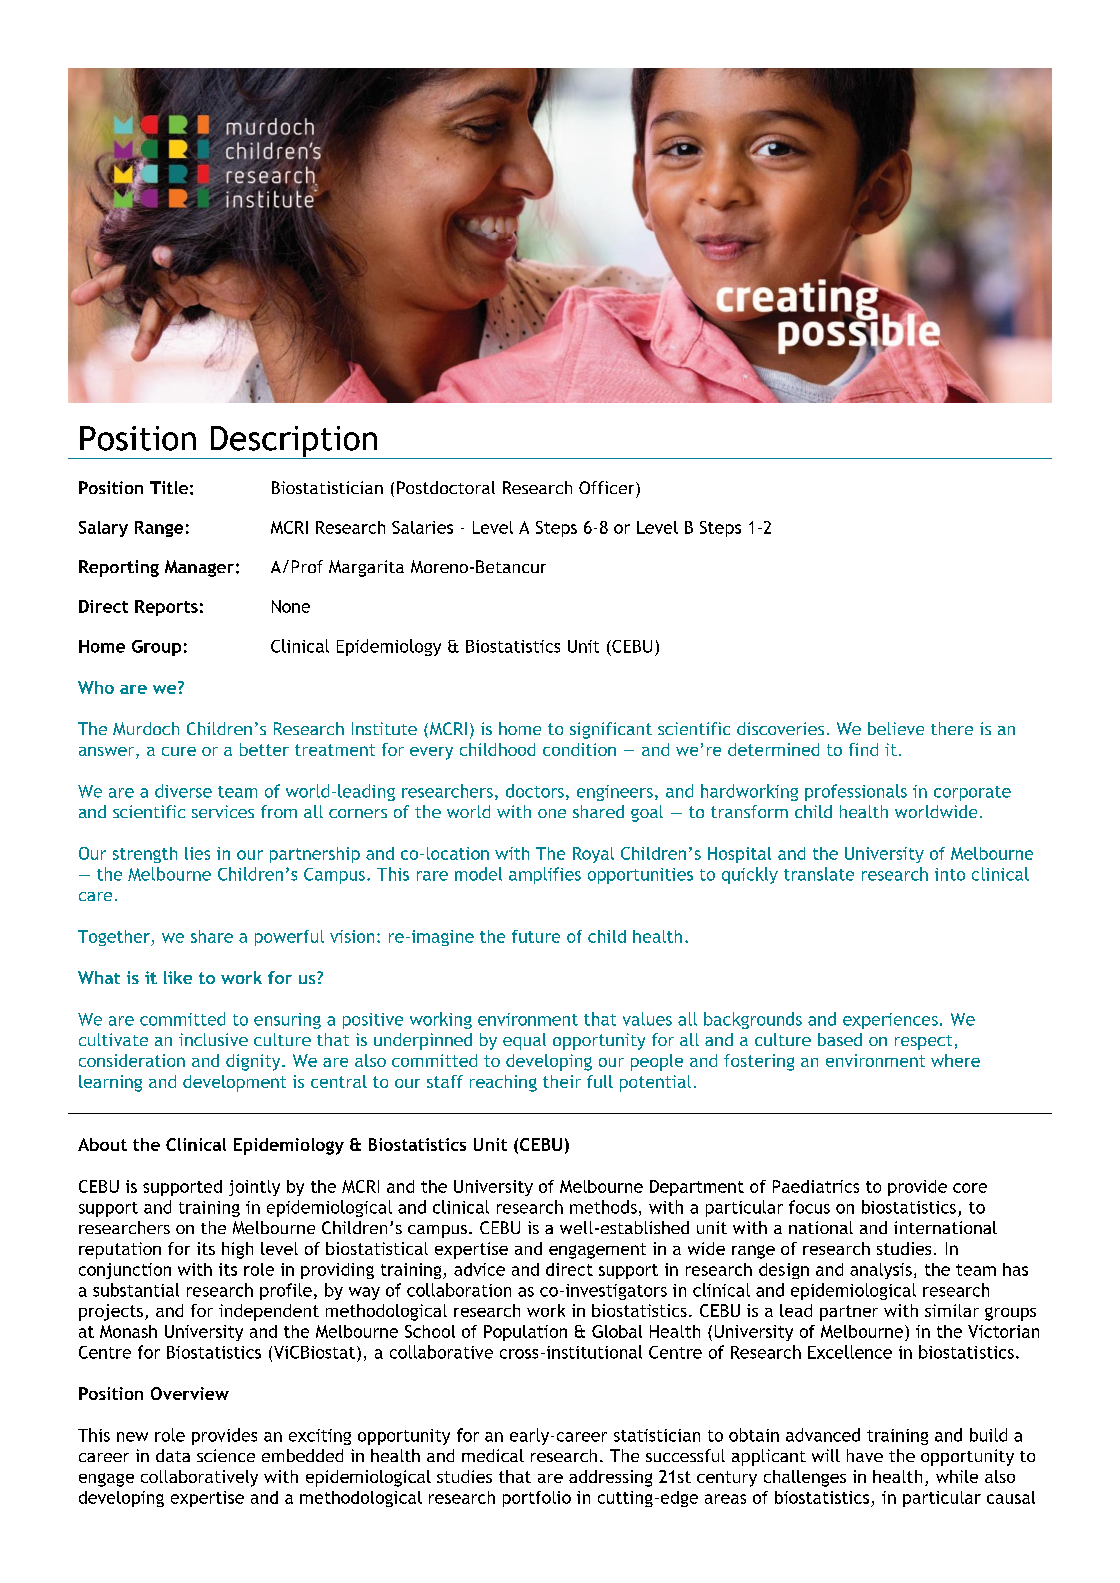  Describe the element at coordinates (178, 977) in the screenshot. I see `like` at that location.
